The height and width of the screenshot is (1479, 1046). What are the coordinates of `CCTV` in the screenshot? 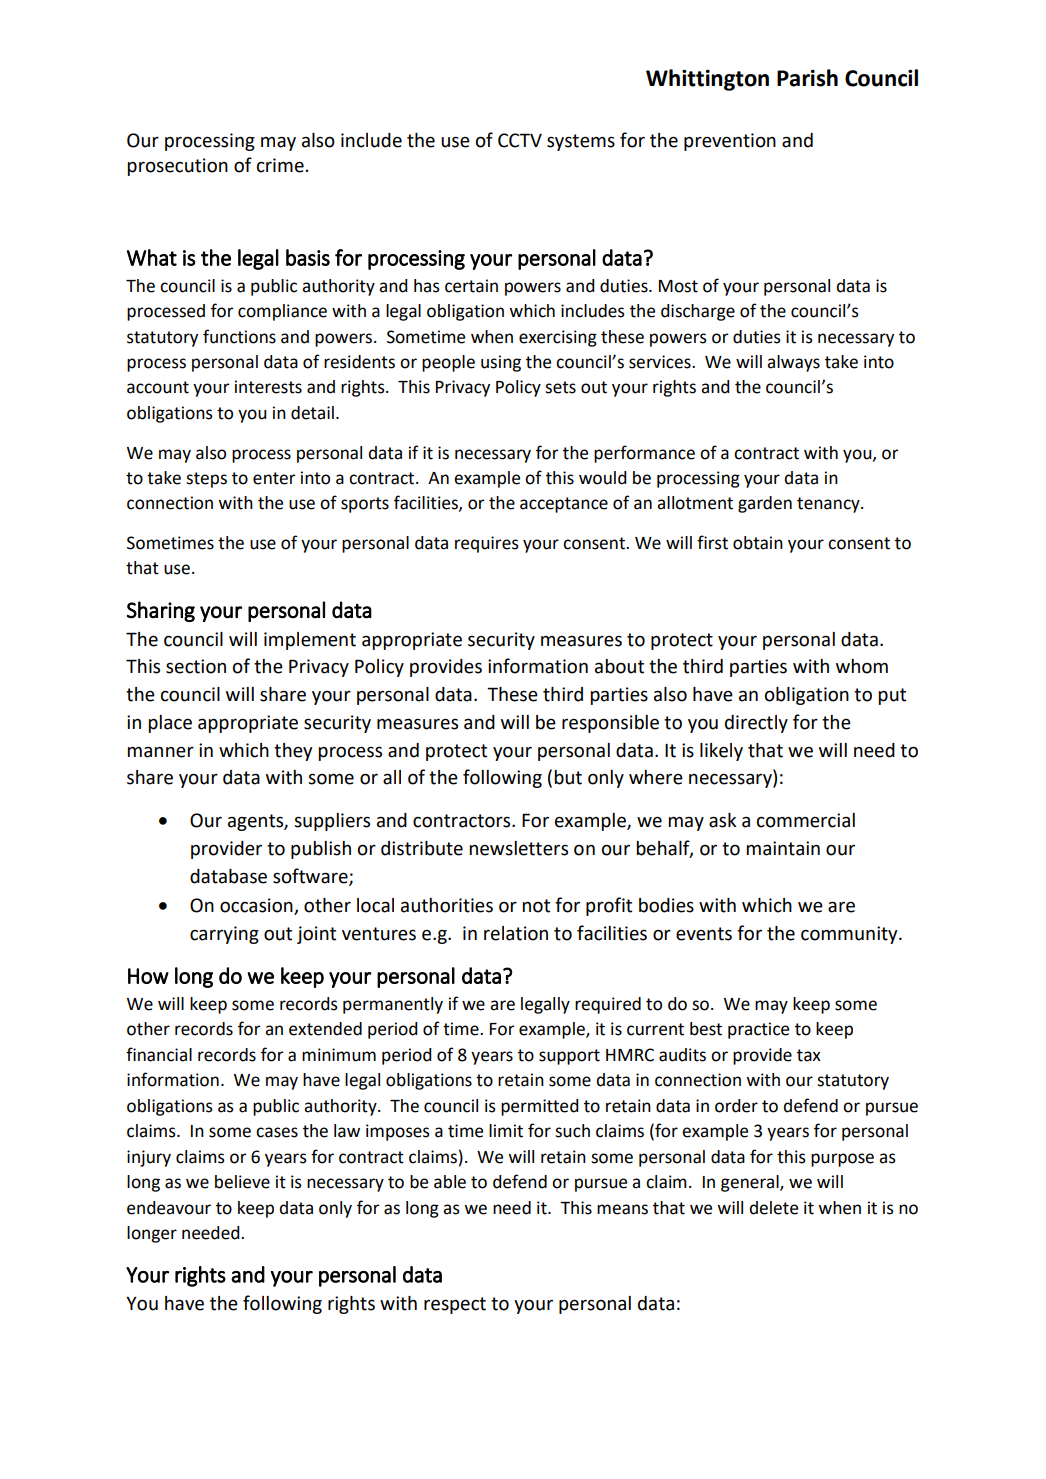 It's located at (520, 140).
